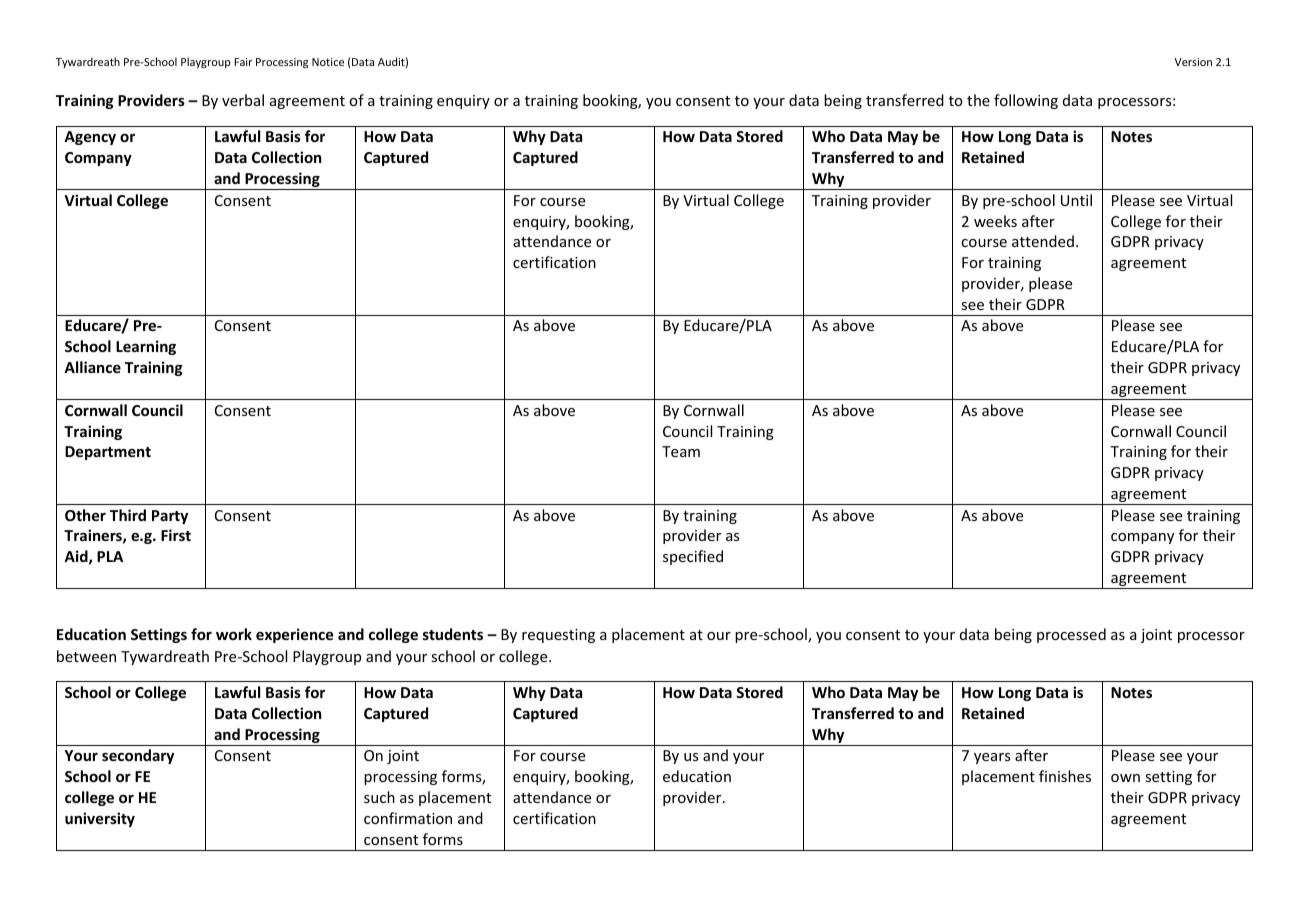 This page has height=924, width=1308. What do you see at coordinates (995, 221) in the page?
I see `weeks` at bounding box center [995, 221].
